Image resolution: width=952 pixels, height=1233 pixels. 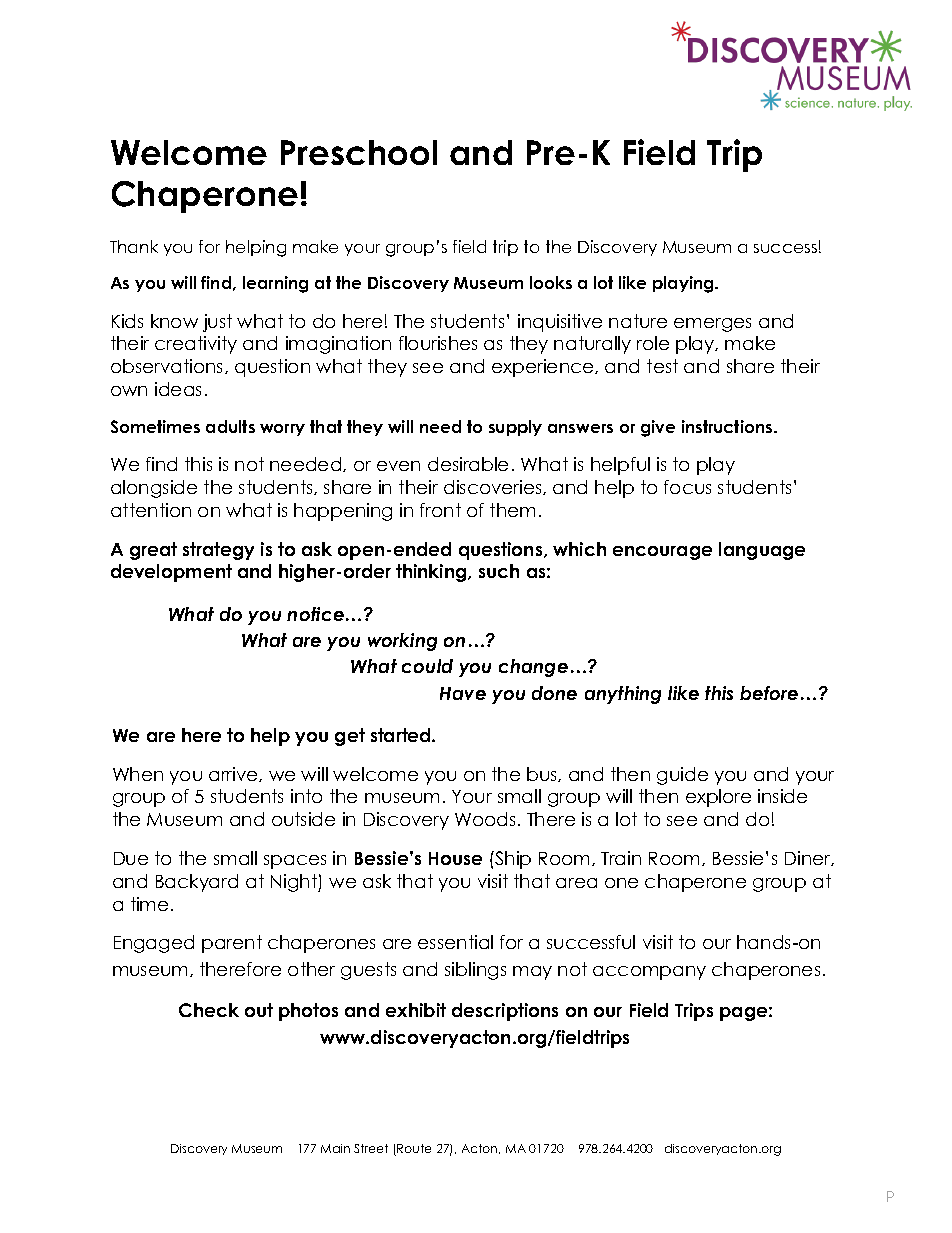 What do you see at coordinates (402, 735) in the page?
I see `started` at bounding box center [402, 735].
